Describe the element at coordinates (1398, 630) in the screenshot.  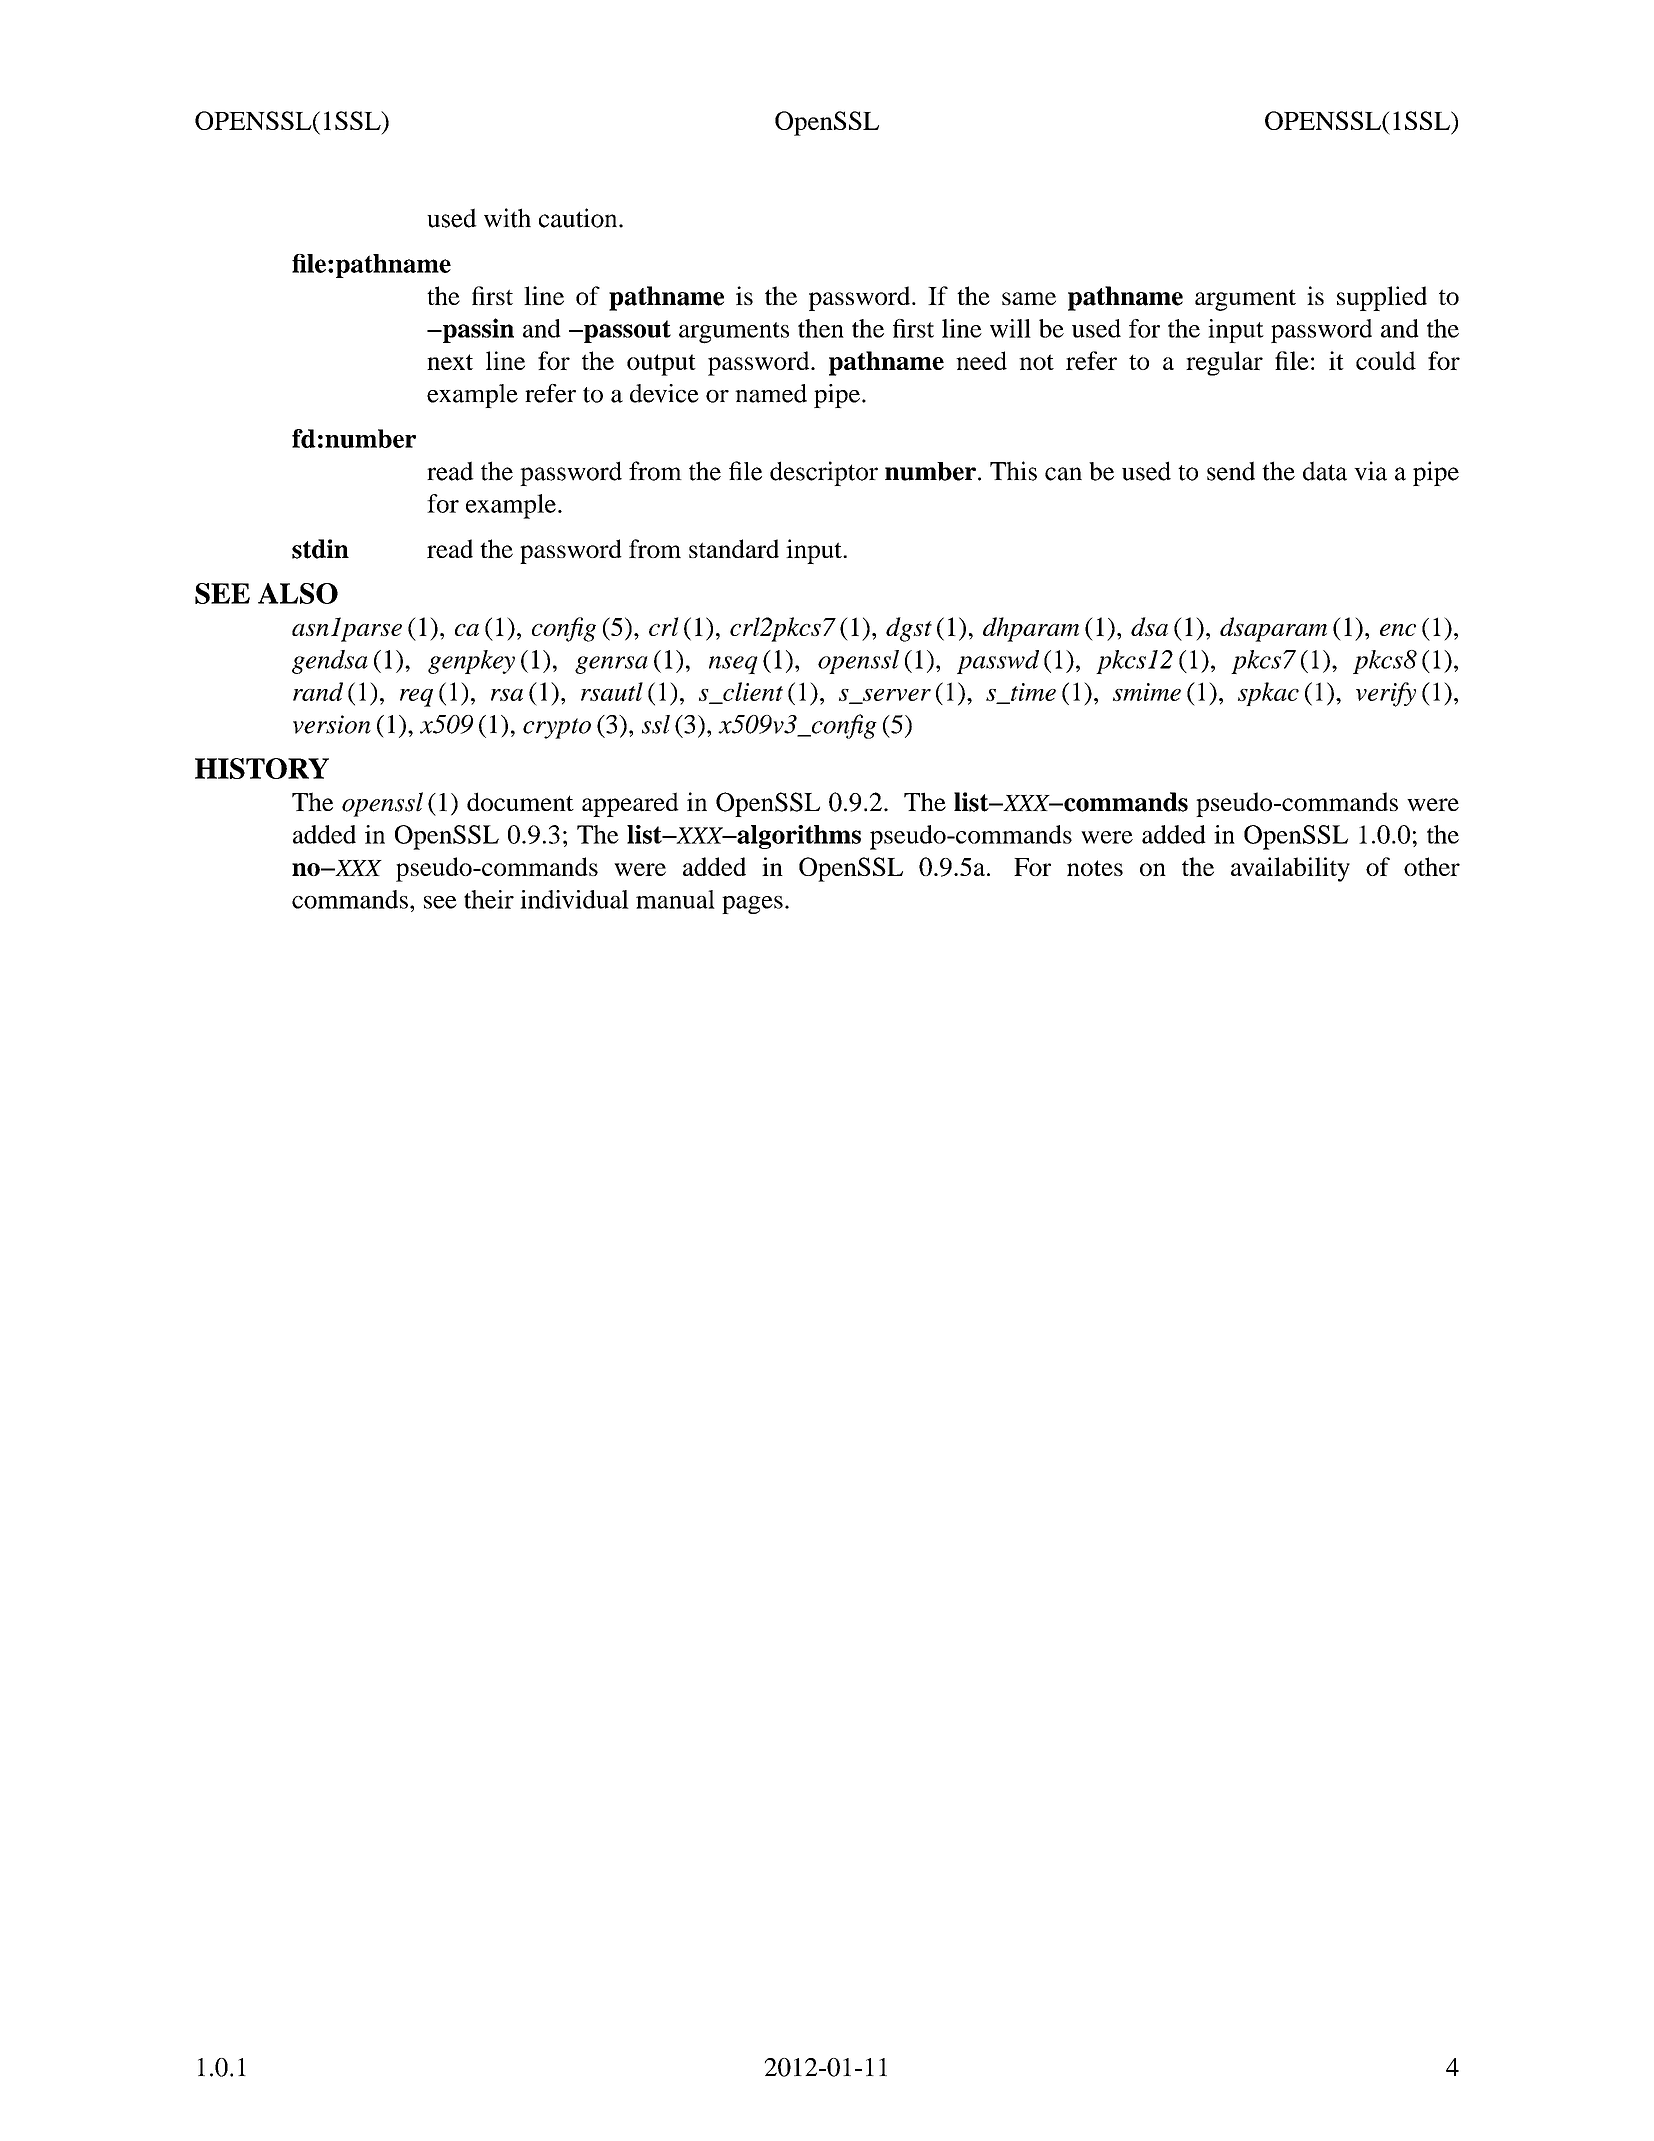
I see `enc` at that location.
